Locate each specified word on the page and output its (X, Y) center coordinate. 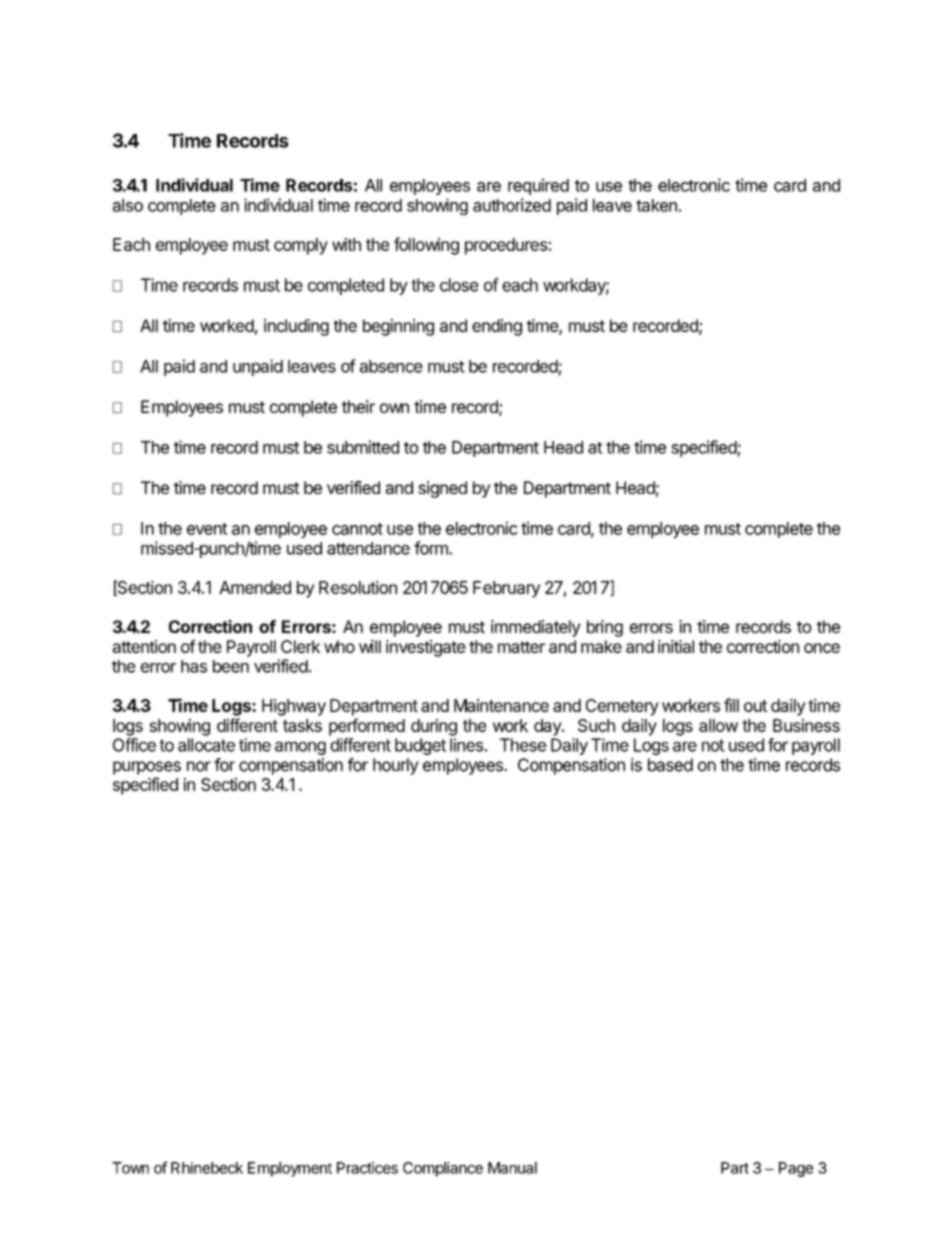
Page (796, 1169)
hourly (396, 766)
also (128, 205)
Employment (290, 1169)
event (207, 529)
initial (676, 646)
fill (731, 705)
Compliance (443, 1169)
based (670, 765)
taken (656, 205)
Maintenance (501, 705)
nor (199, 766)
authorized (512, 205)
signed (442, 489)
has (194, 666)
